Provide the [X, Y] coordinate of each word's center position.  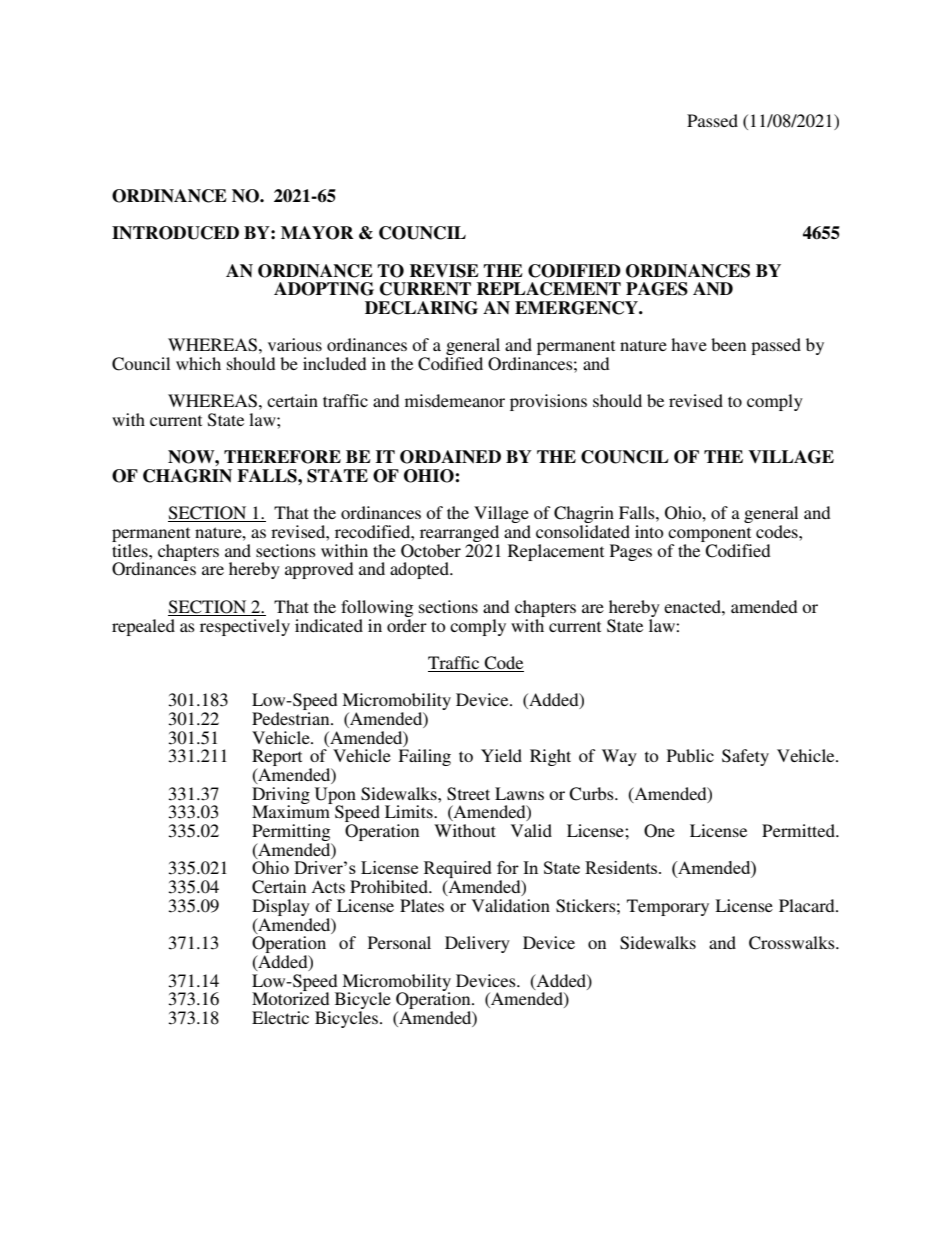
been [728, 344]
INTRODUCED [175, 233]
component [709, 536]
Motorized [291, 997]
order [407, 624]
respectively [245, 627]
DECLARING [421, 308]
